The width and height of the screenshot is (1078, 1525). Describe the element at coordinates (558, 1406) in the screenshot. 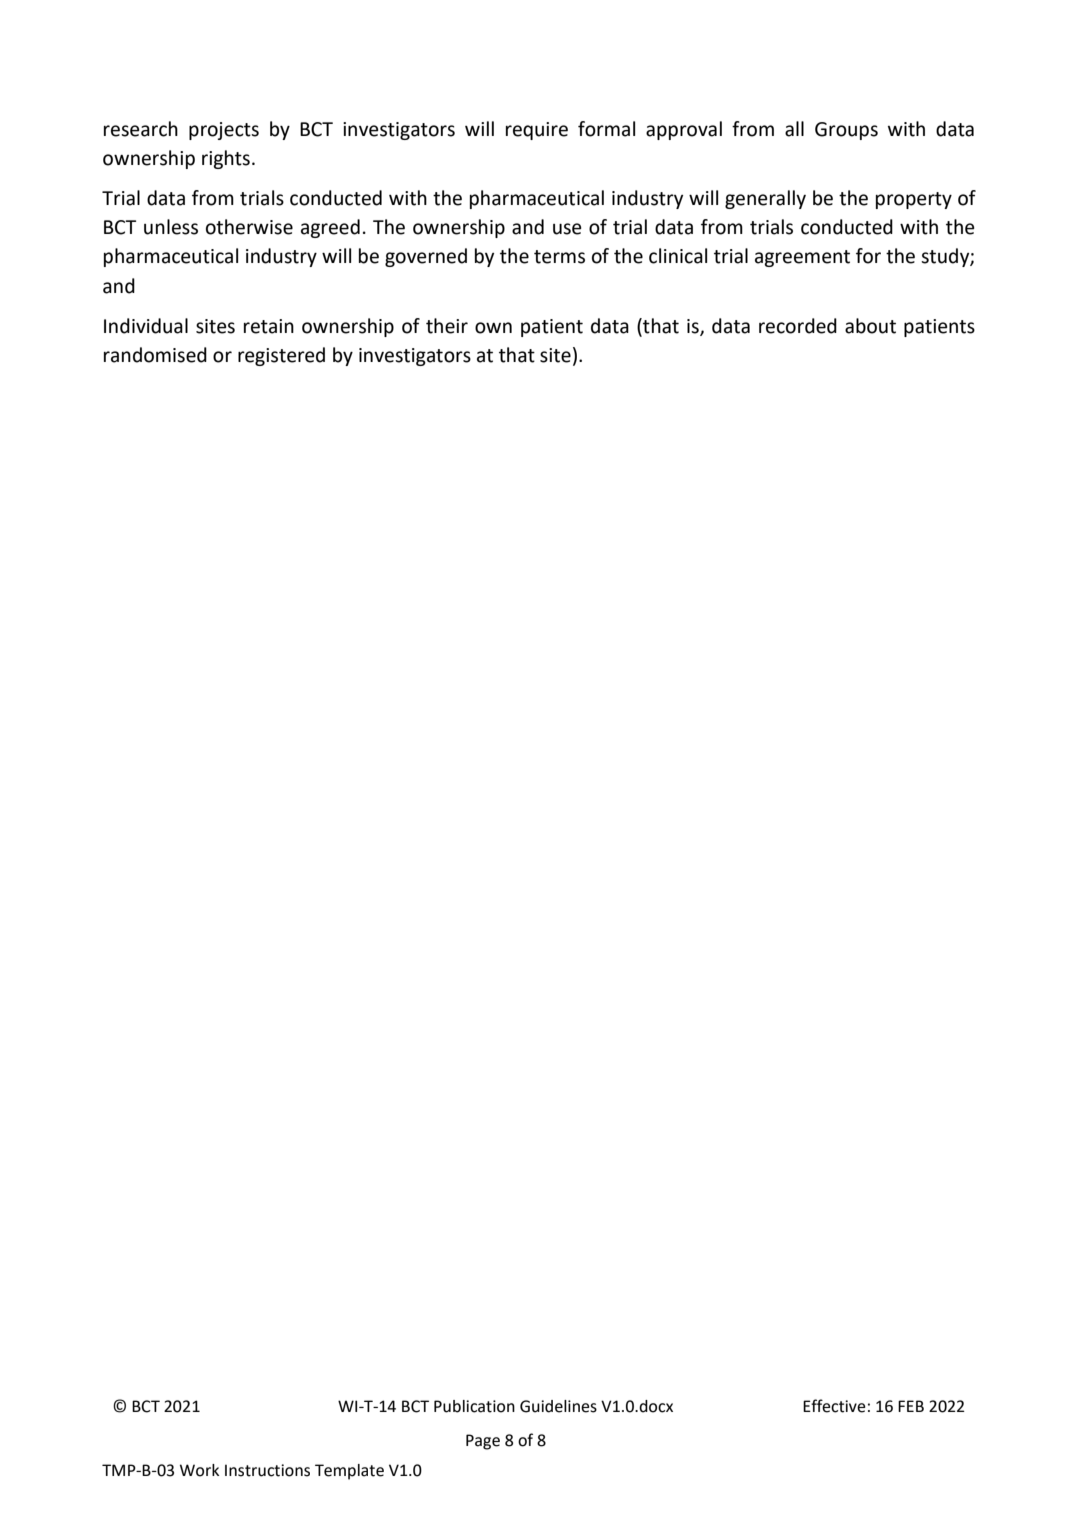

I see `Guidelines` at that location.
